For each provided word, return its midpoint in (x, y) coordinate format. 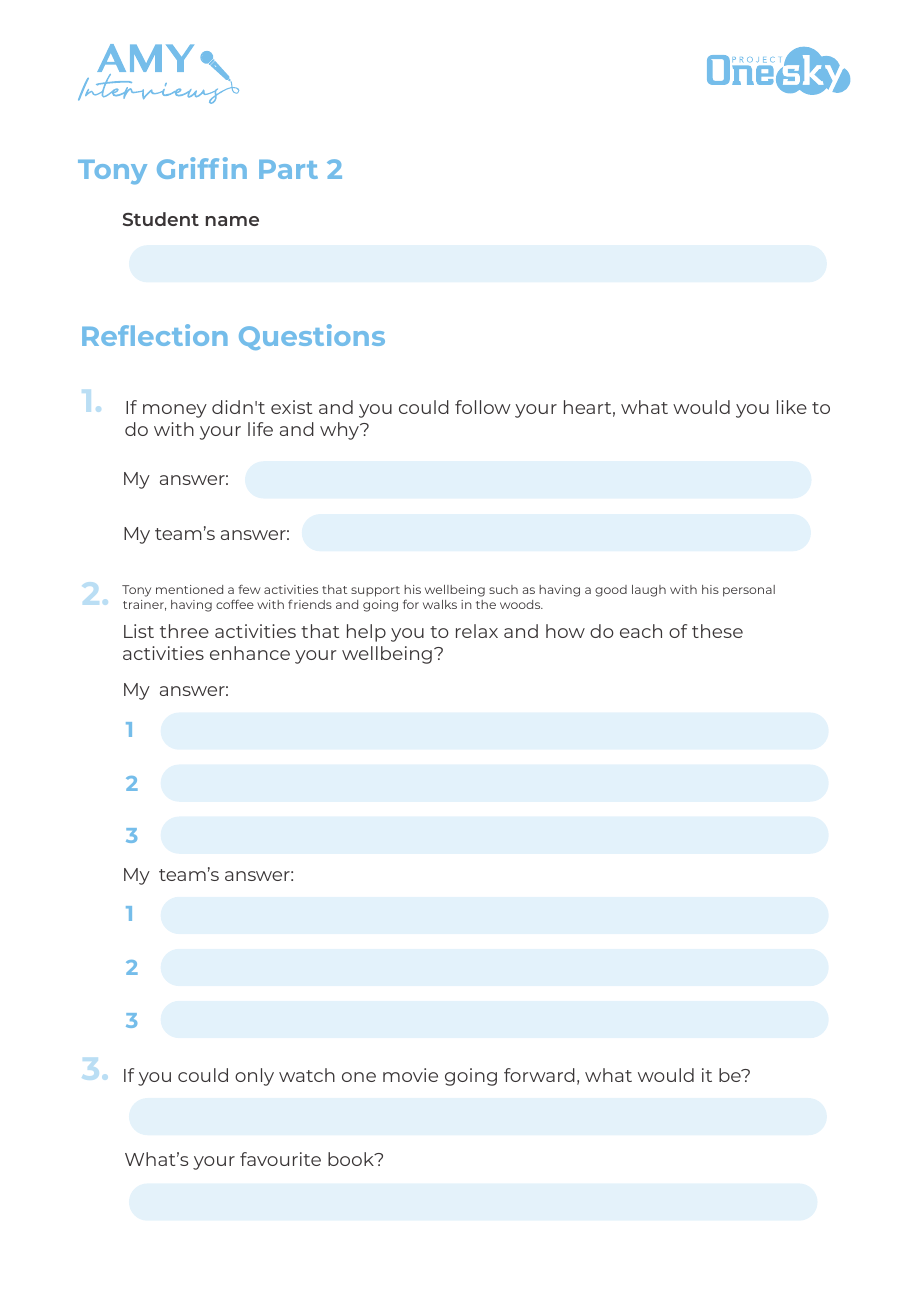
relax (477, 631)
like (792, 407)
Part (288, 169)
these (717, 631)
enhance (250, 653)
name (232, 221)
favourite (280, 1159)
